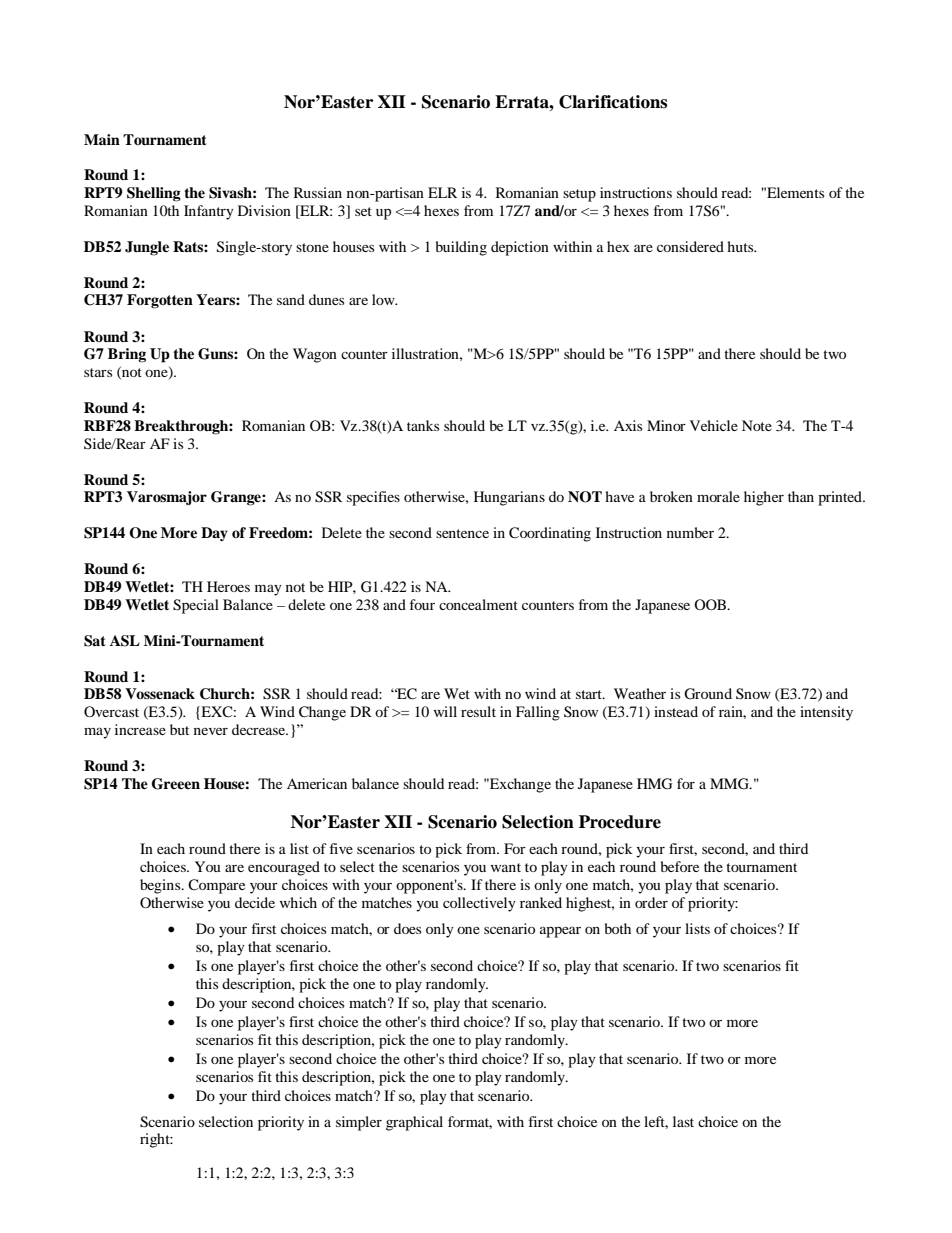 Image resolution: width=952 pixels, height=1233 pixels. What do you see at coordinates (359, 1123) in the page?
I see `simpler` at bounding box center [359, 1123].
